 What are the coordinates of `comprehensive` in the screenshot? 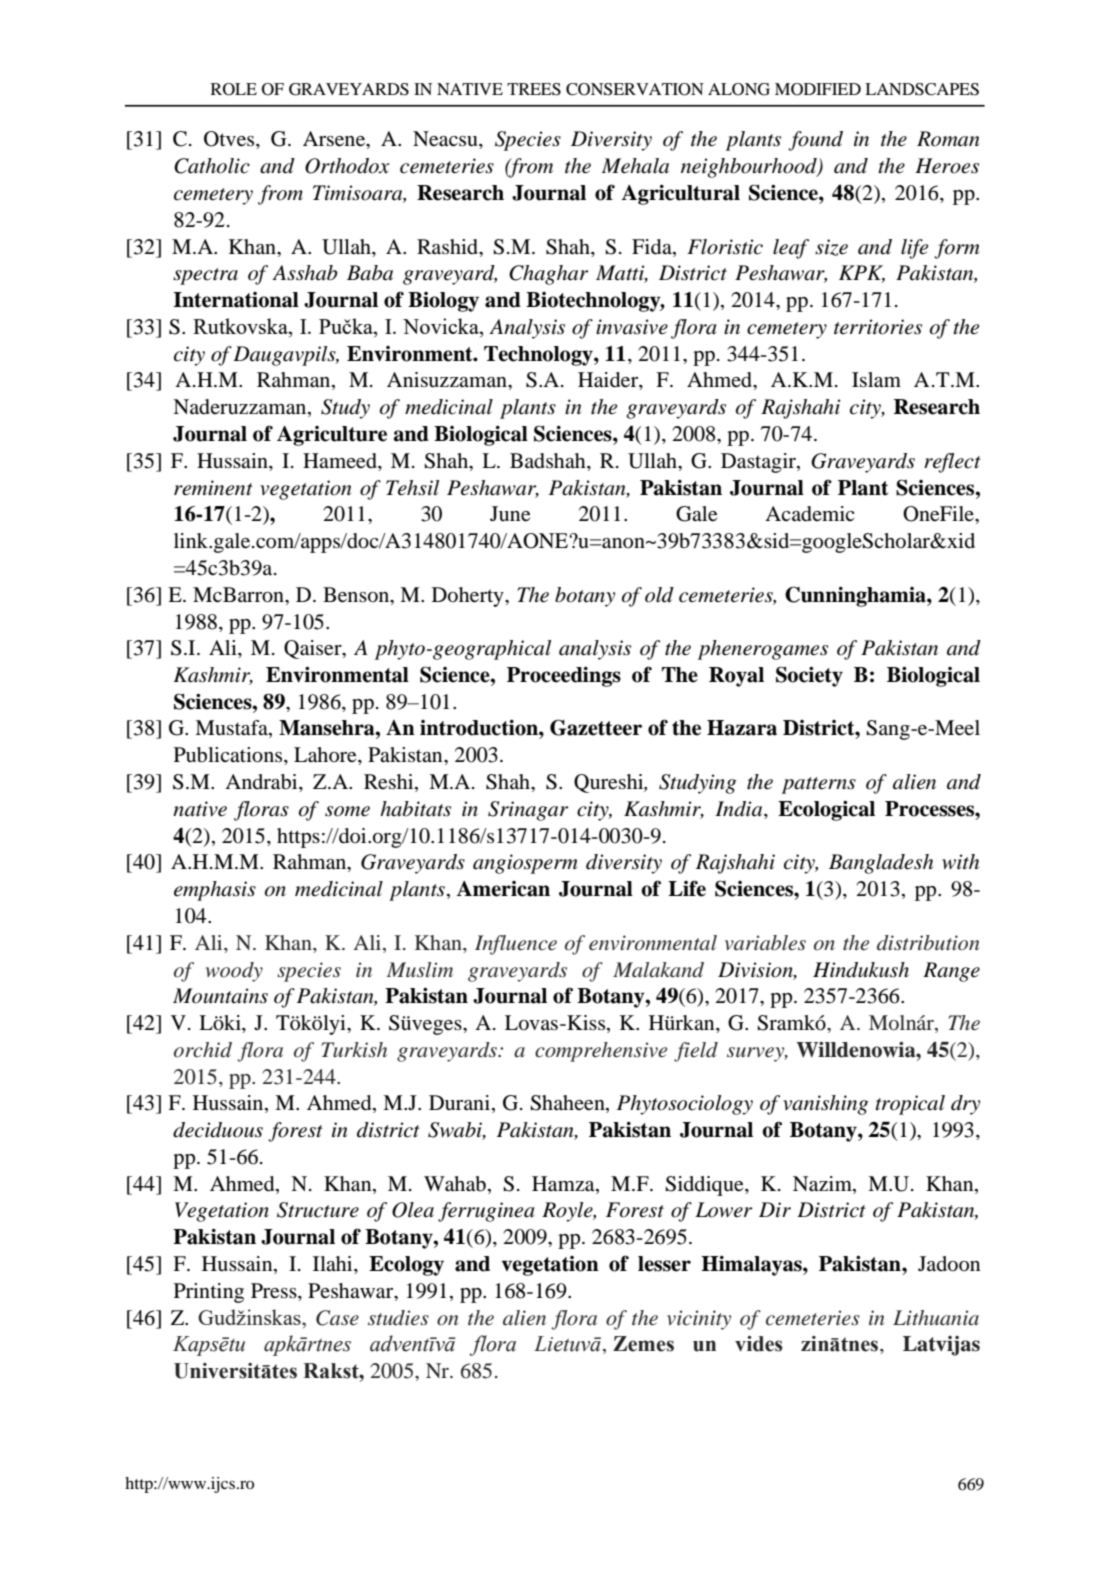 It's located at (601, 1052).
